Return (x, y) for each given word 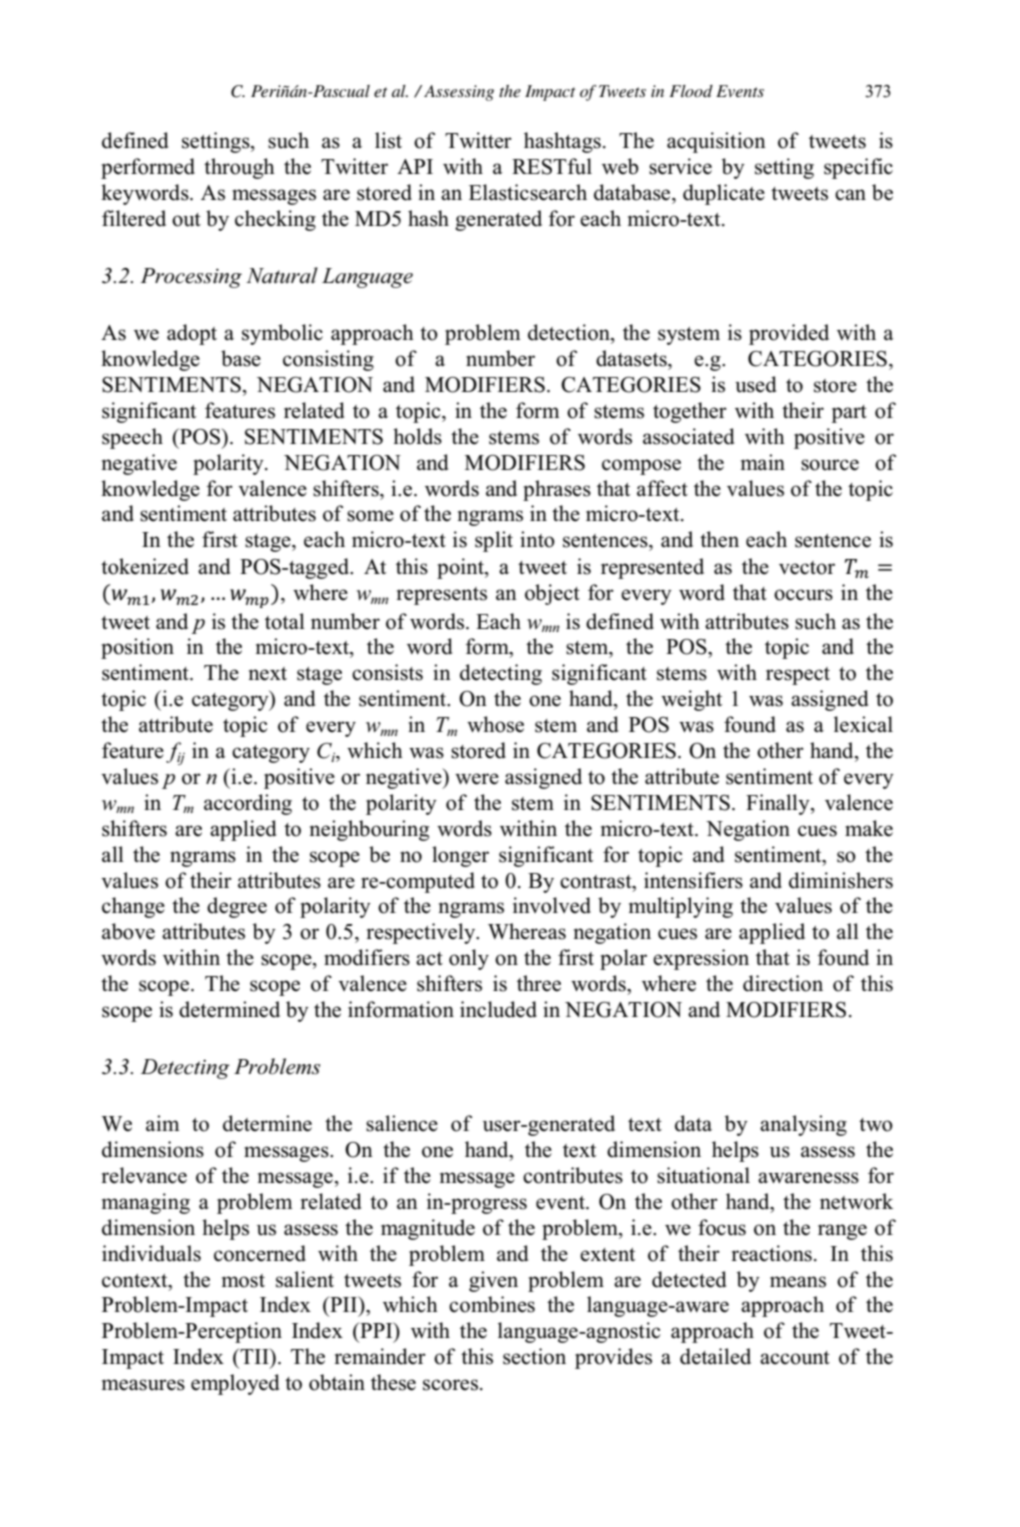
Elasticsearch (528, 192)
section (534, 1356)
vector (807, 568)
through (239, 168)
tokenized (145, 566)
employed (235, 1384)
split (494, 541)
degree (237, 907)
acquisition (716, 142)
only (469, 959)
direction (783, 983)
